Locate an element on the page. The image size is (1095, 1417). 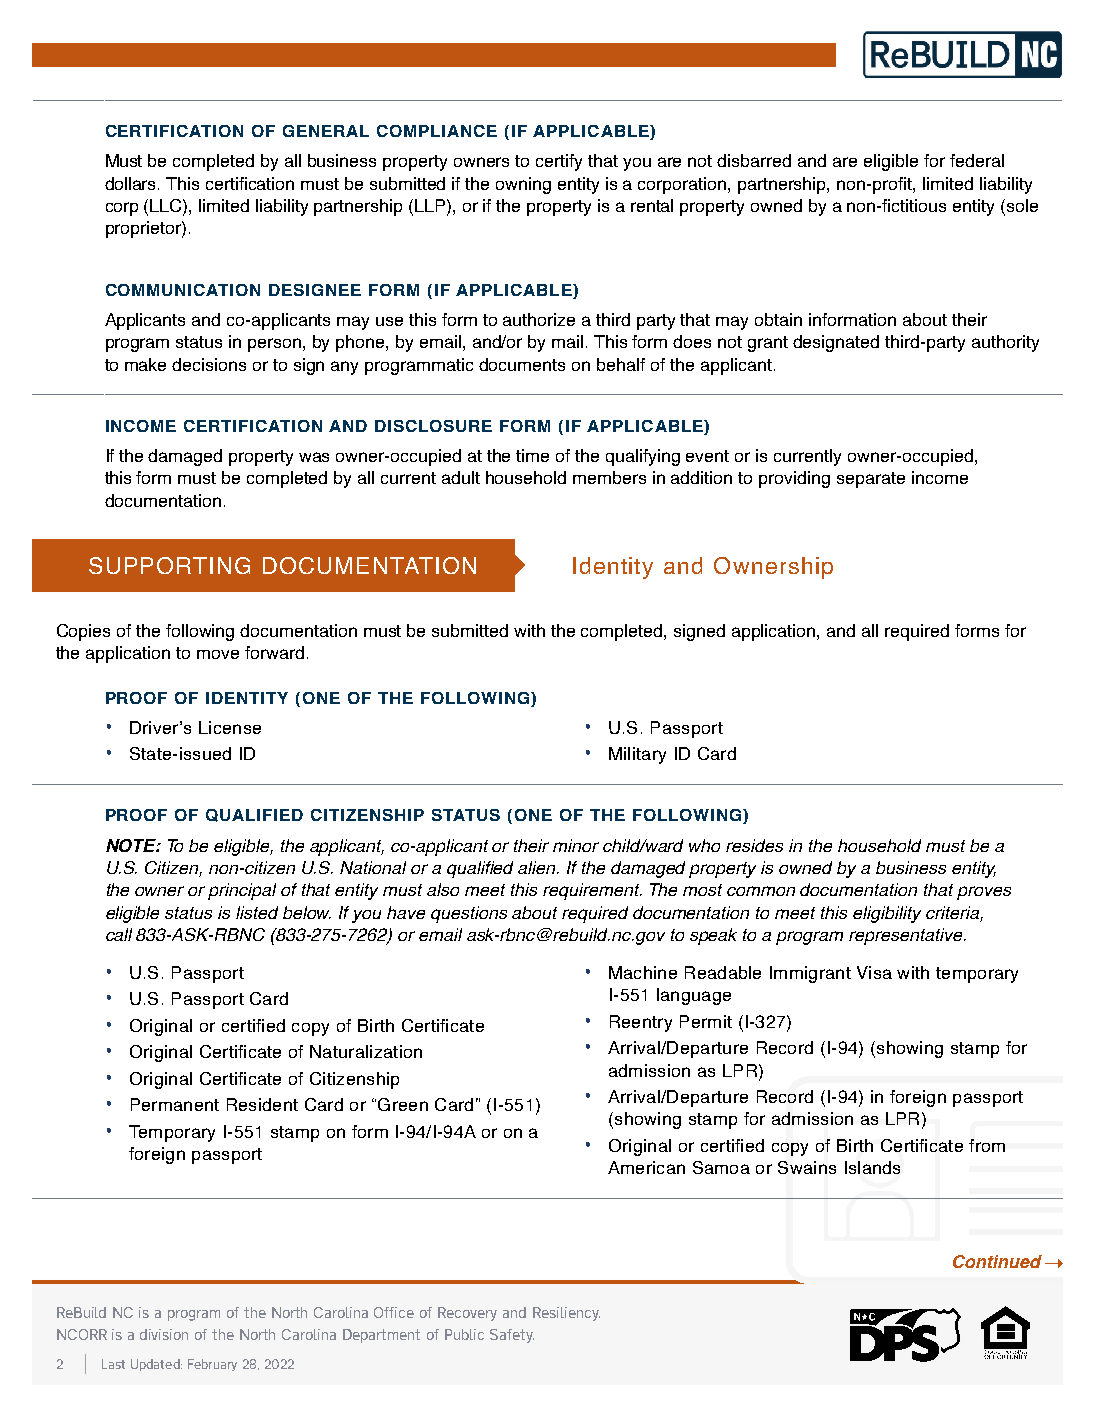
separate is located at coordinates (871, 480).
